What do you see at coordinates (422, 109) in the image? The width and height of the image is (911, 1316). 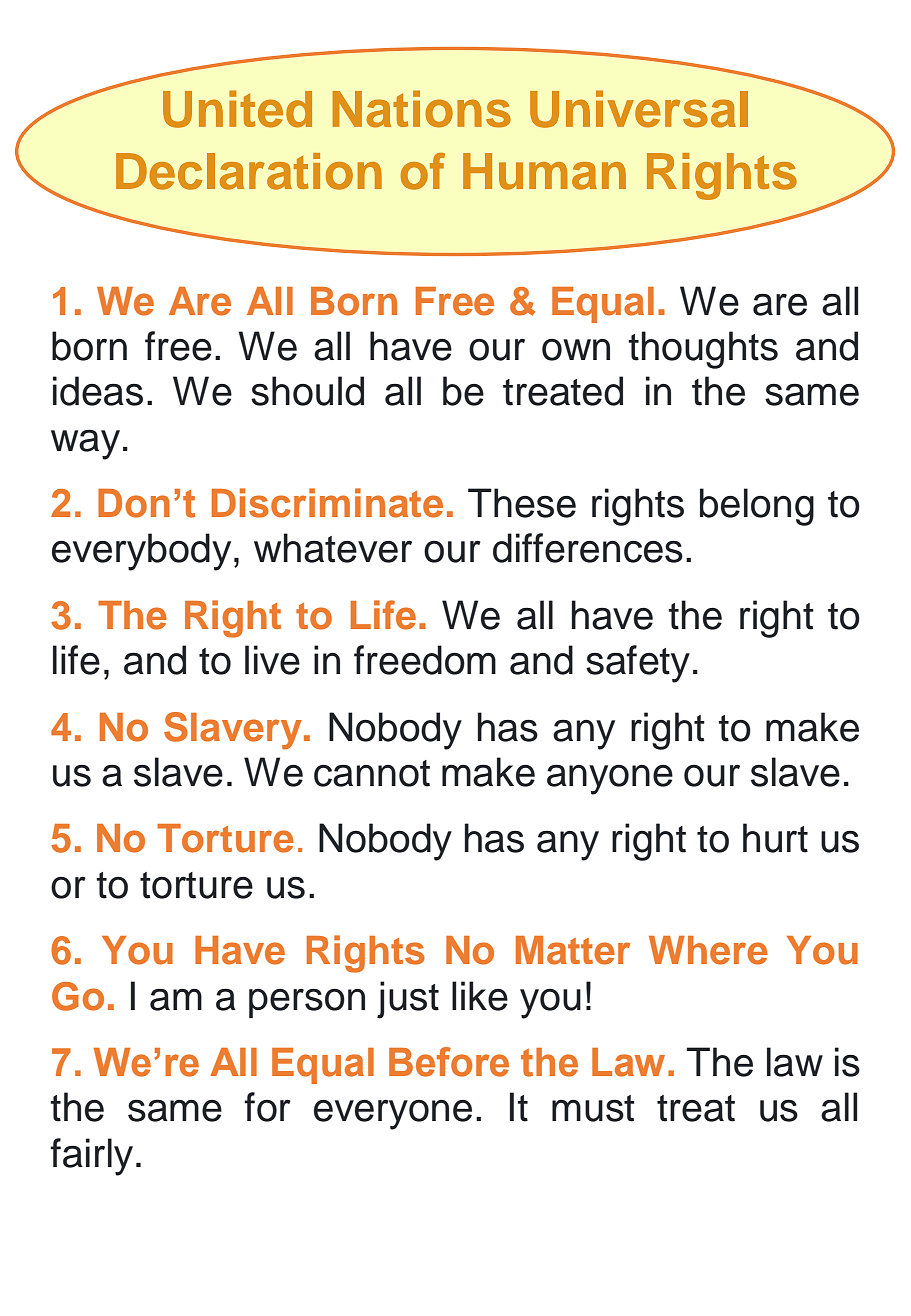 I see `Nations` at bounding box center [422, 109].
